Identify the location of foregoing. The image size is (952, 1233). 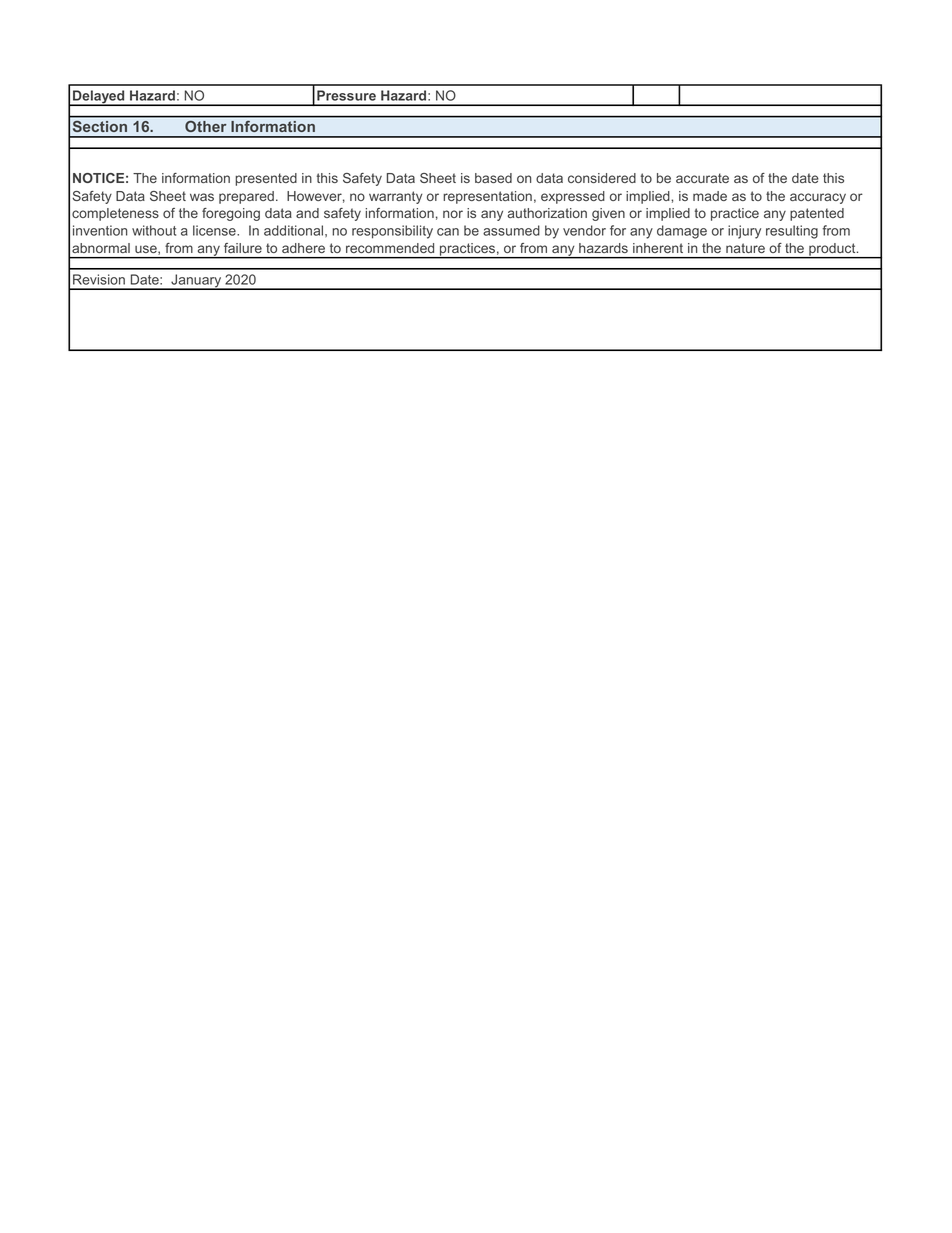
(231, 214).
